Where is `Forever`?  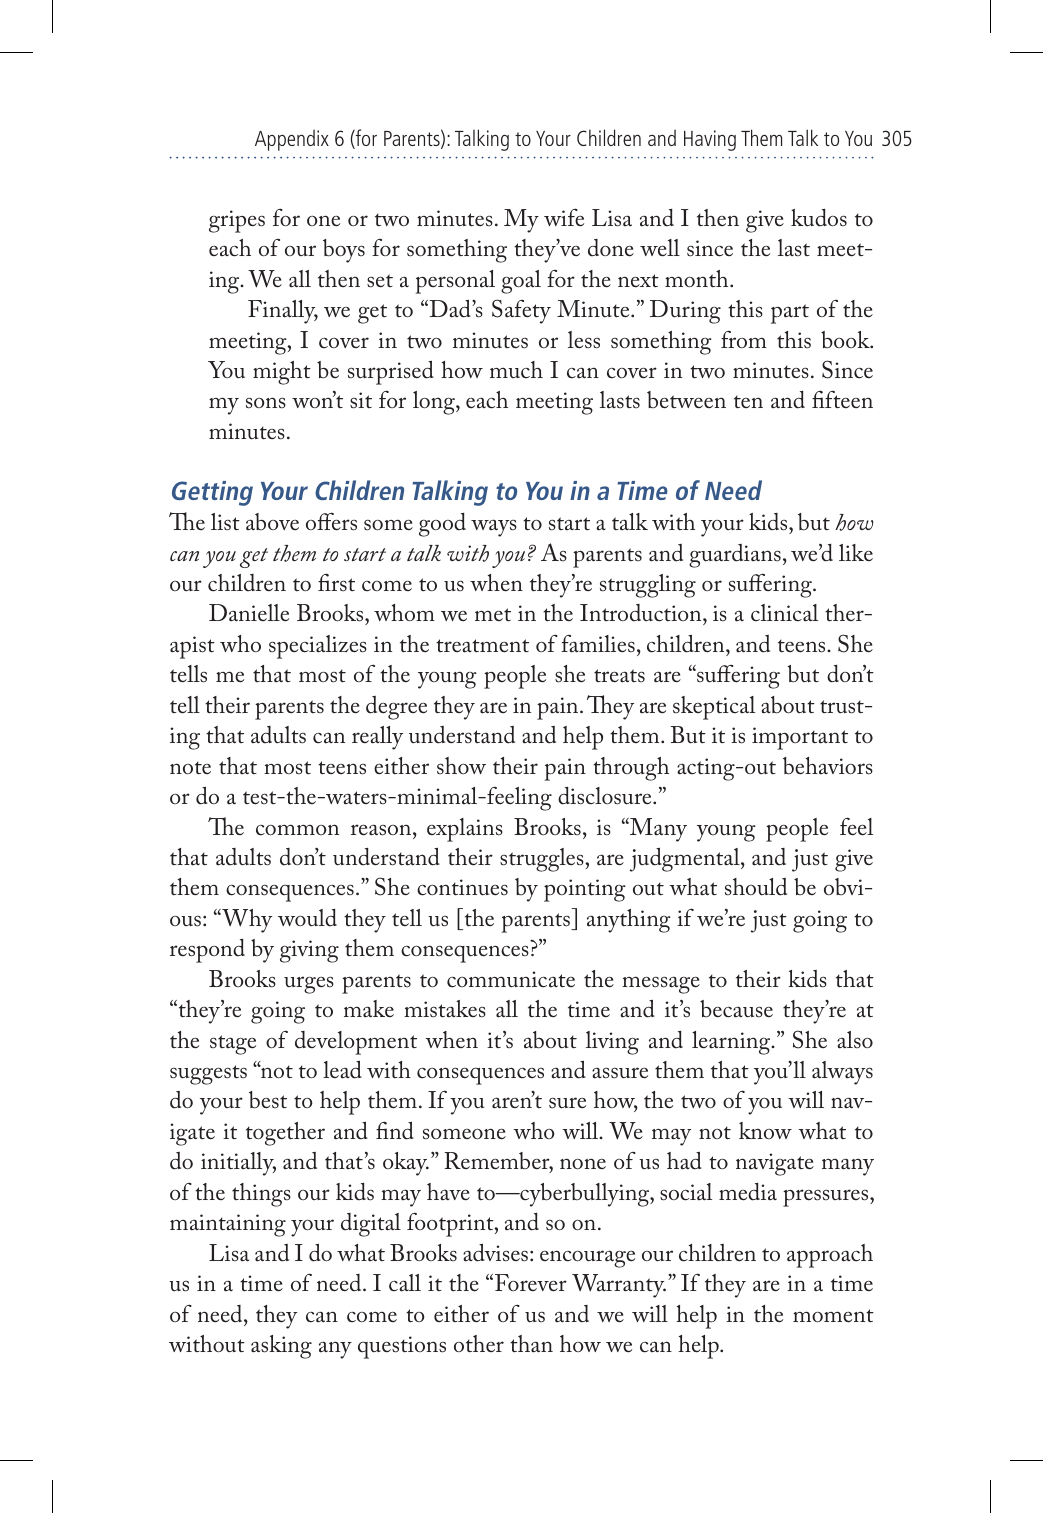 Forever is located at coordinates (531, 1283).
